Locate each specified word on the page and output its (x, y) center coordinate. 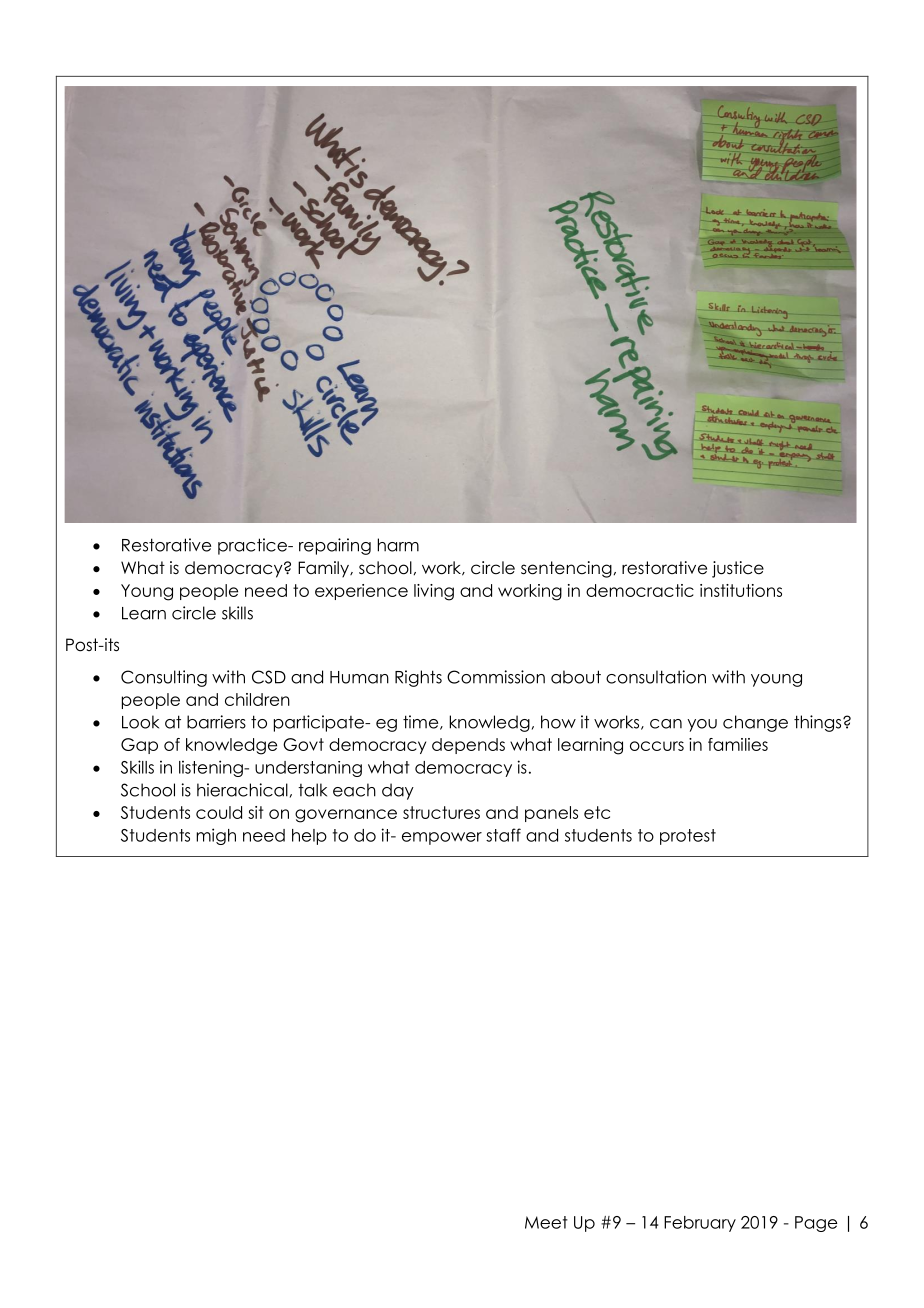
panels (551, 814)
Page (816, 1224)
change (755, 723)
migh (216, 836)
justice (738, 569)
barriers (216, 722)
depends (468, 746)
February (700, 1224)
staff (503, 835)
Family (325, 569)
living (434, 592)
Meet (546, 1222)
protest (688, 837)
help (309, 837)
